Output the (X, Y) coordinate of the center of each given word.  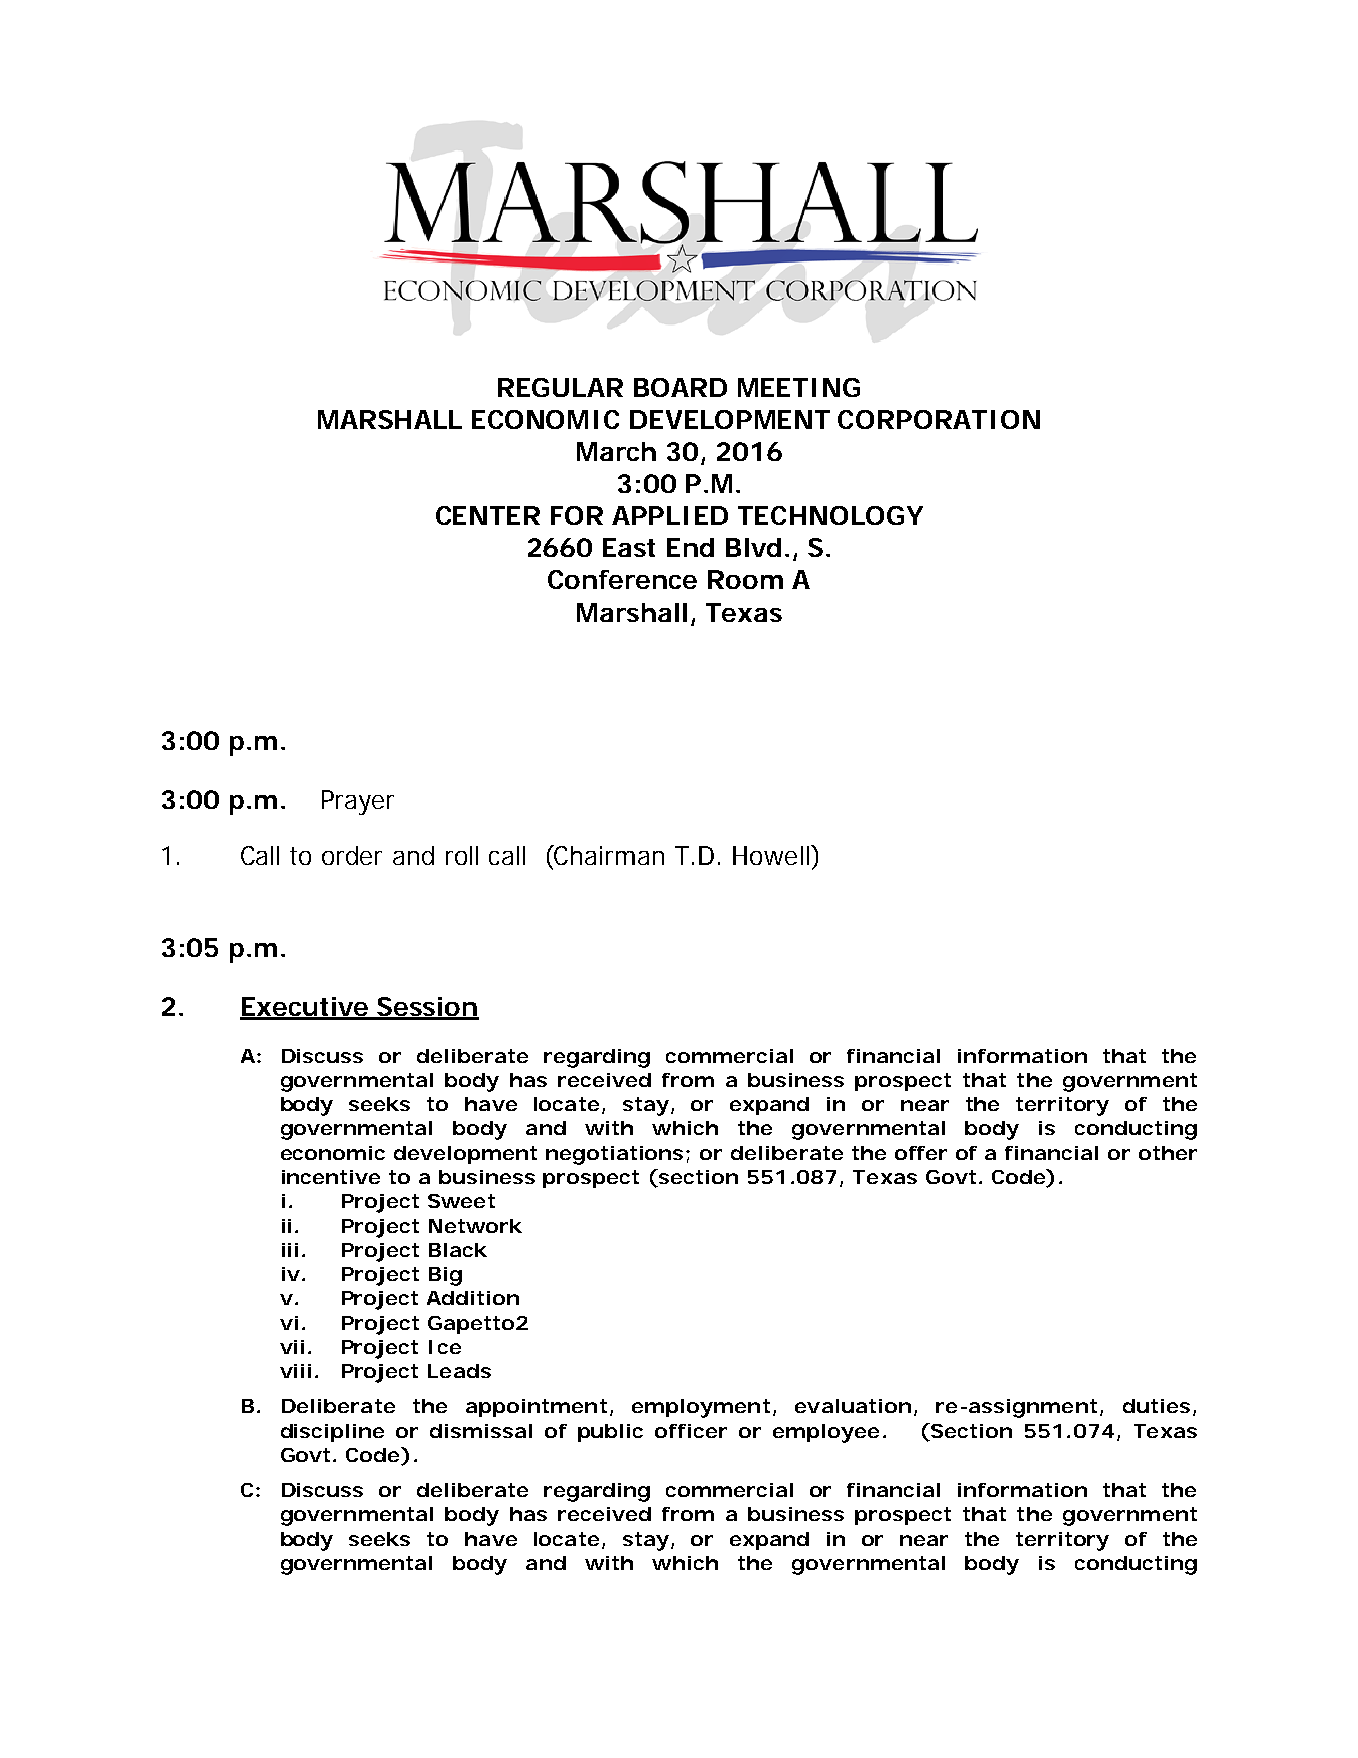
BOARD (680, 387)
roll (462, 855)
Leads (459, 1371)
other (1168, 1153)
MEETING (799, 387)
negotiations (618, 1155)
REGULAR (560, 387)
